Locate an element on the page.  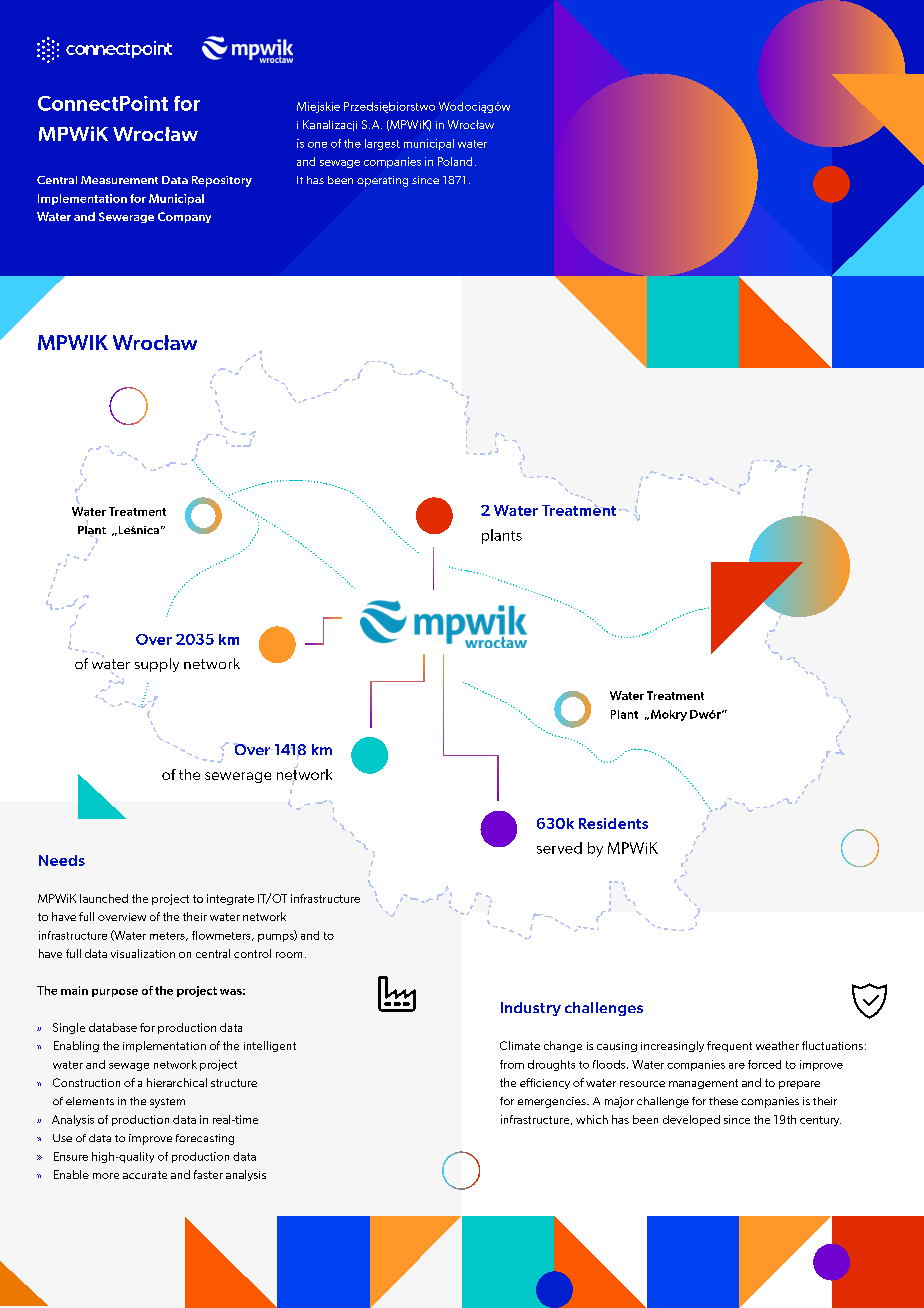
Measurement is located at coordinates (119, 180).
